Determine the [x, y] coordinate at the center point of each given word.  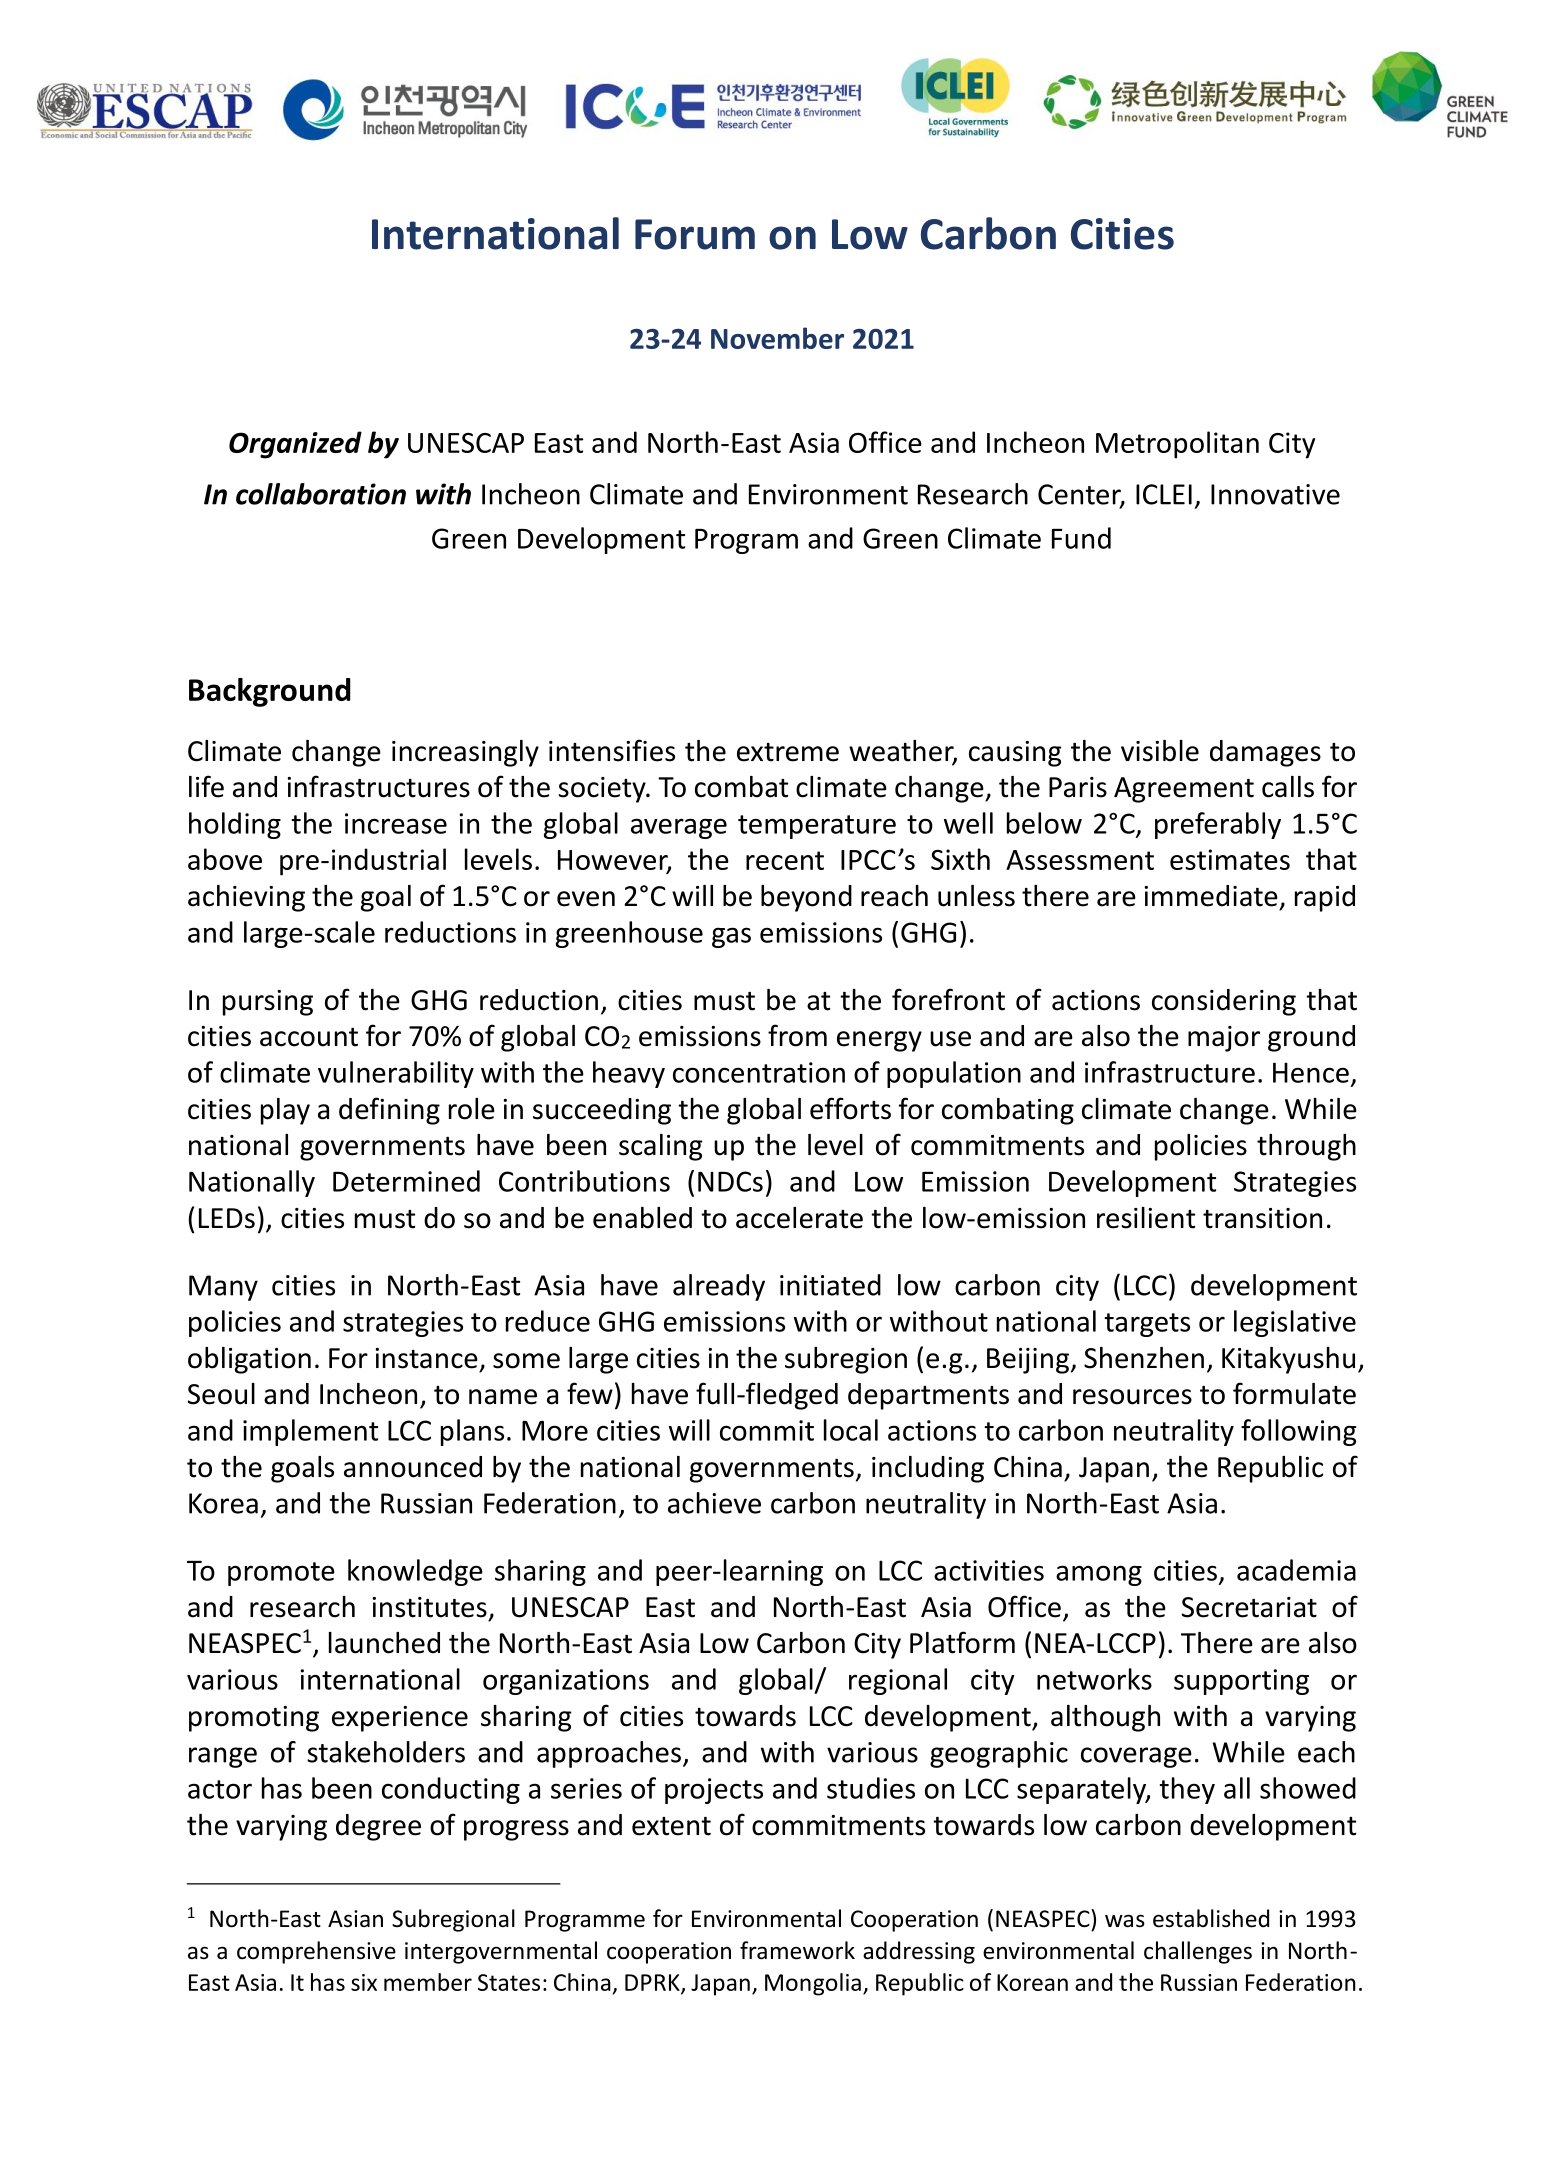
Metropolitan [1177, 445]
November [777, 338]
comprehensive [316, 1952]
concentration [759, 1072]
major [1224, 1039]
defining [389, 1111]
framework [797, 1950]
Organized [295, 445]
